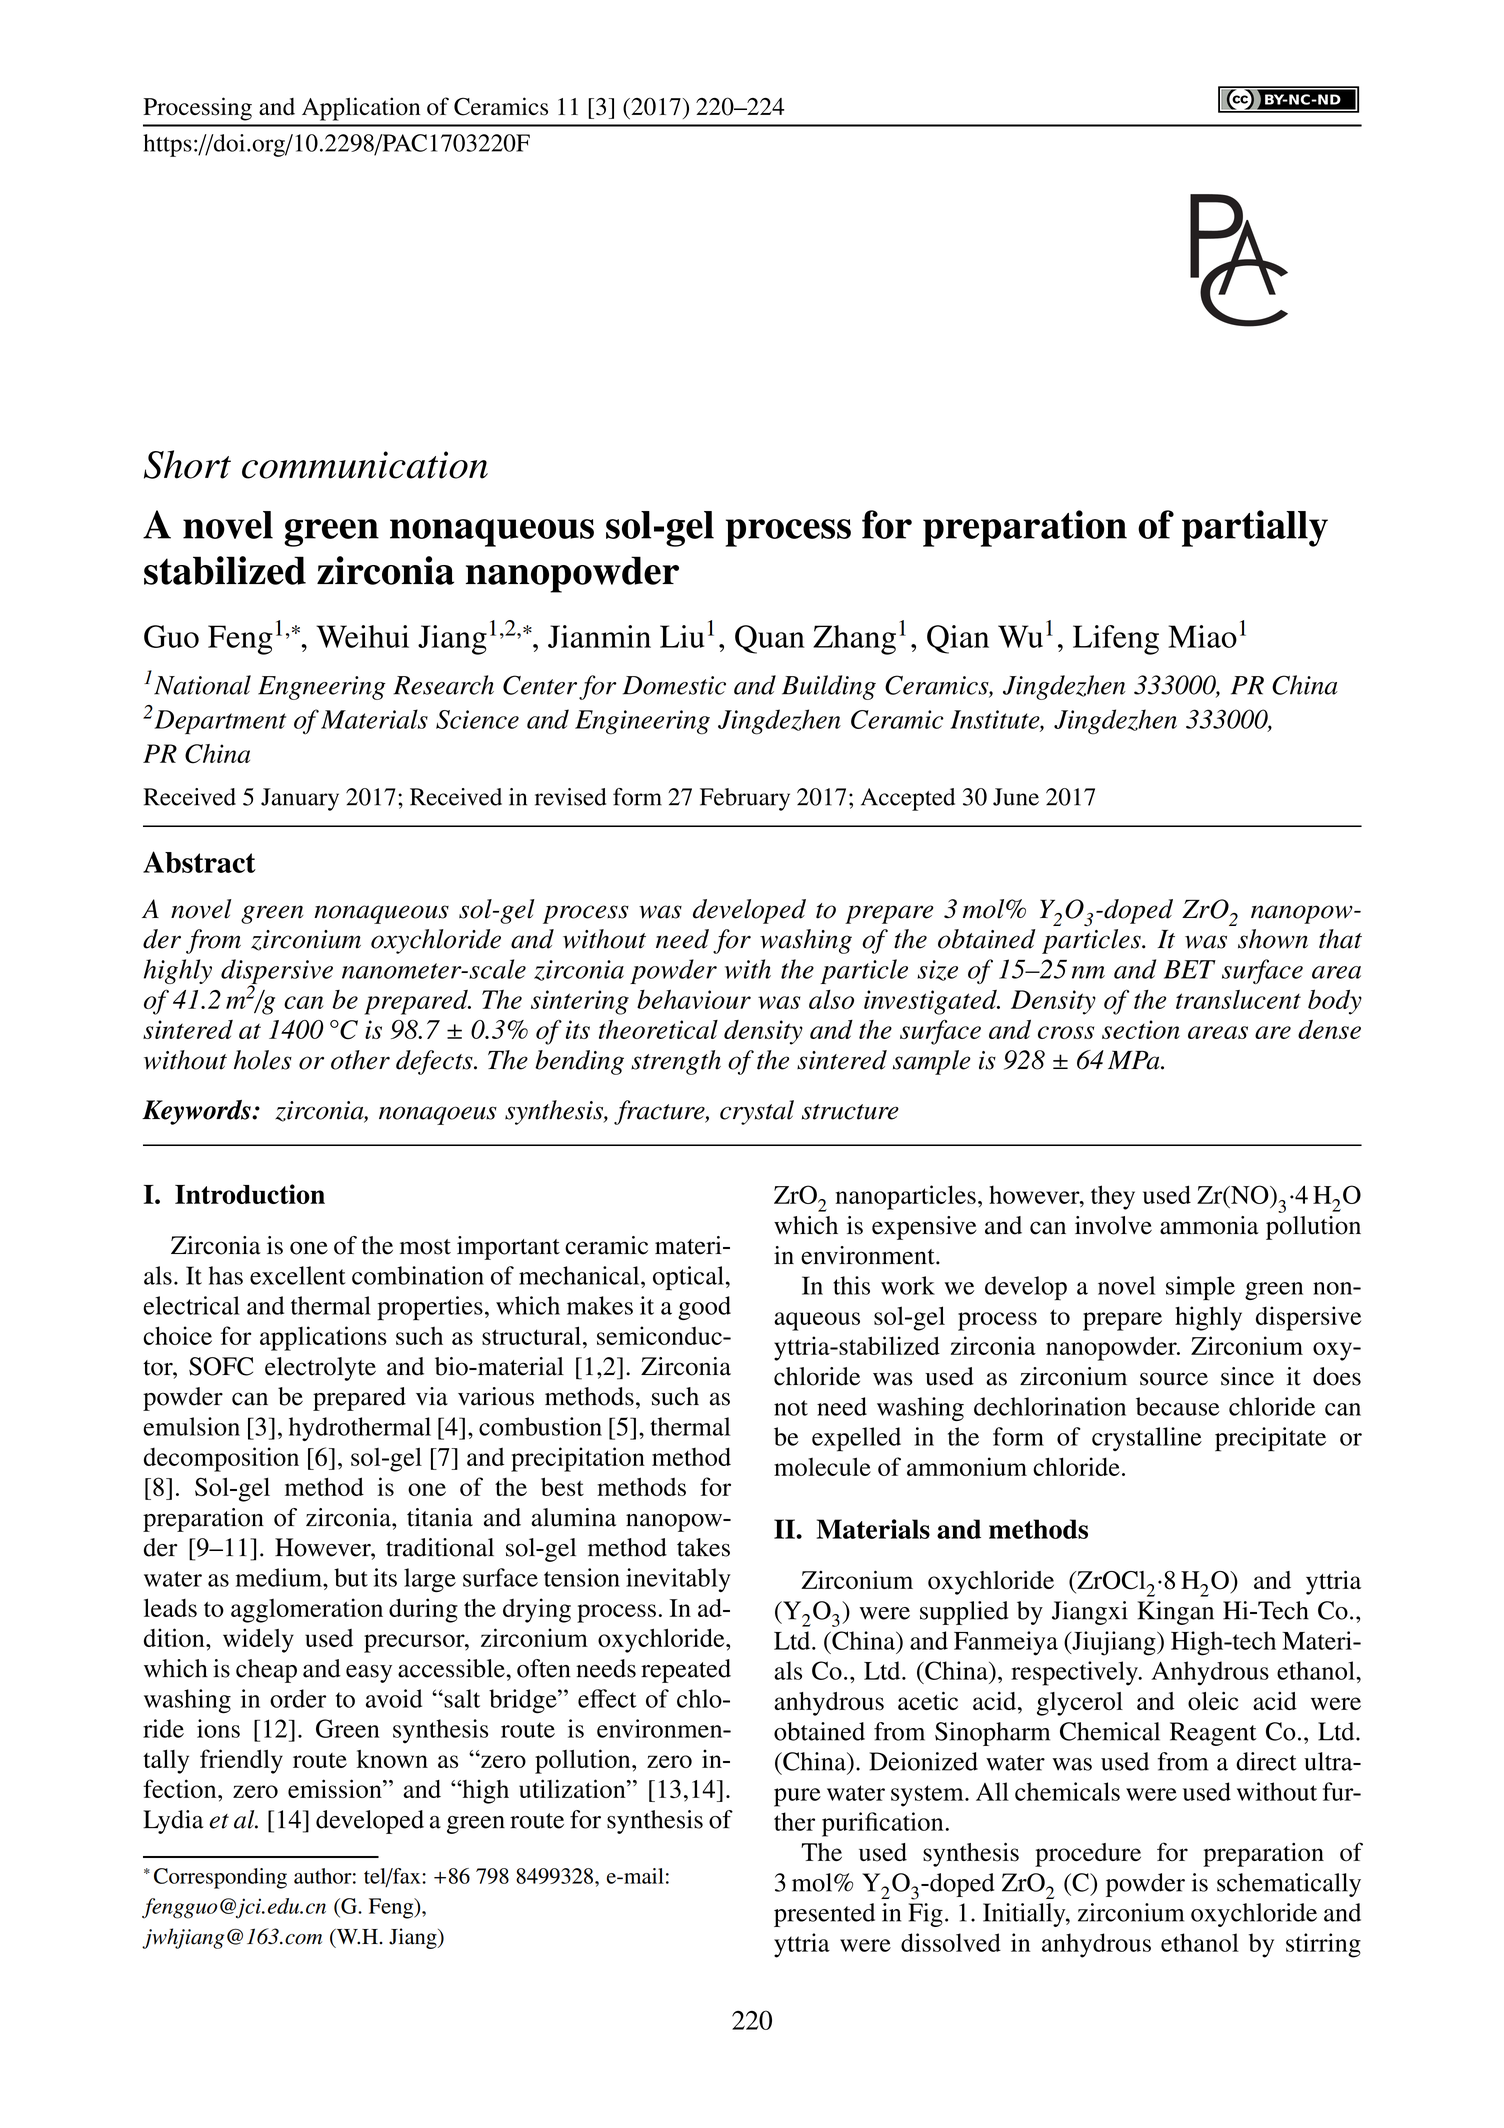  Describe the element at coordinates (173, 1822) in the document. I see `Lydia` at that location.
